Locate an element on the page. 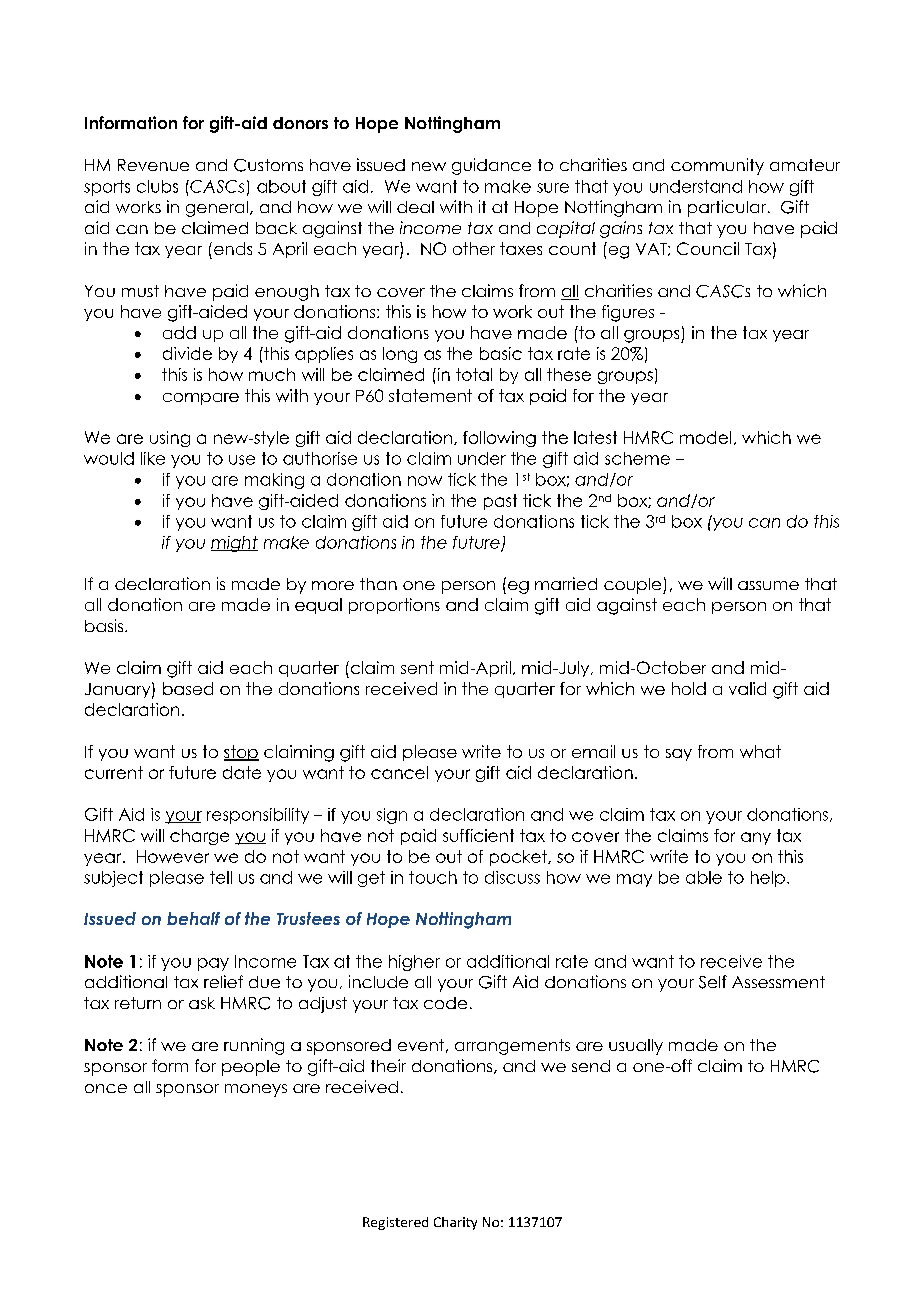 The image size is (924, 1308). Revenue is located at coordinates (153, 165).
